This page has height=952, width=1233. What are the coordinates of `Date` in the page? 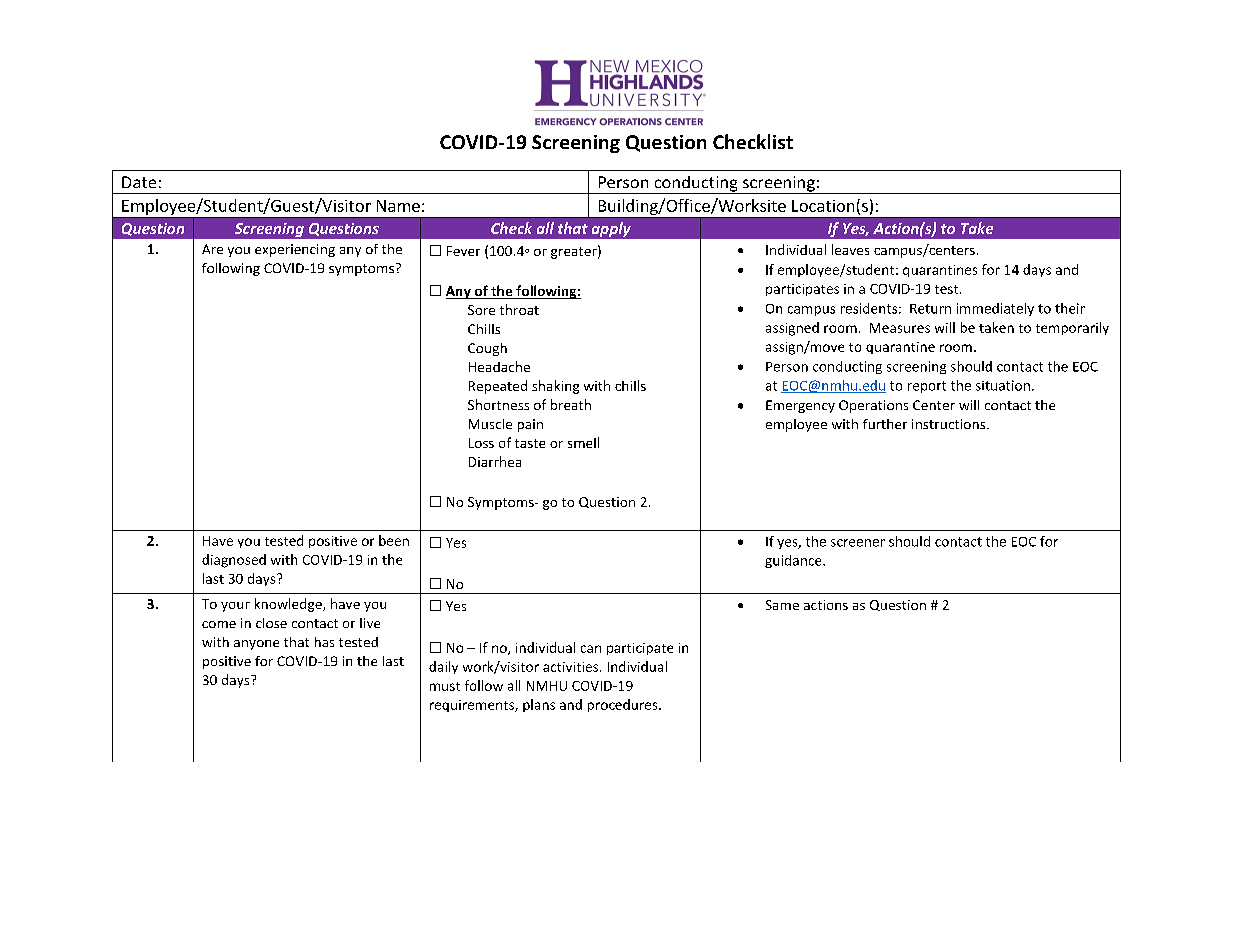 It's located at (139, 182).
